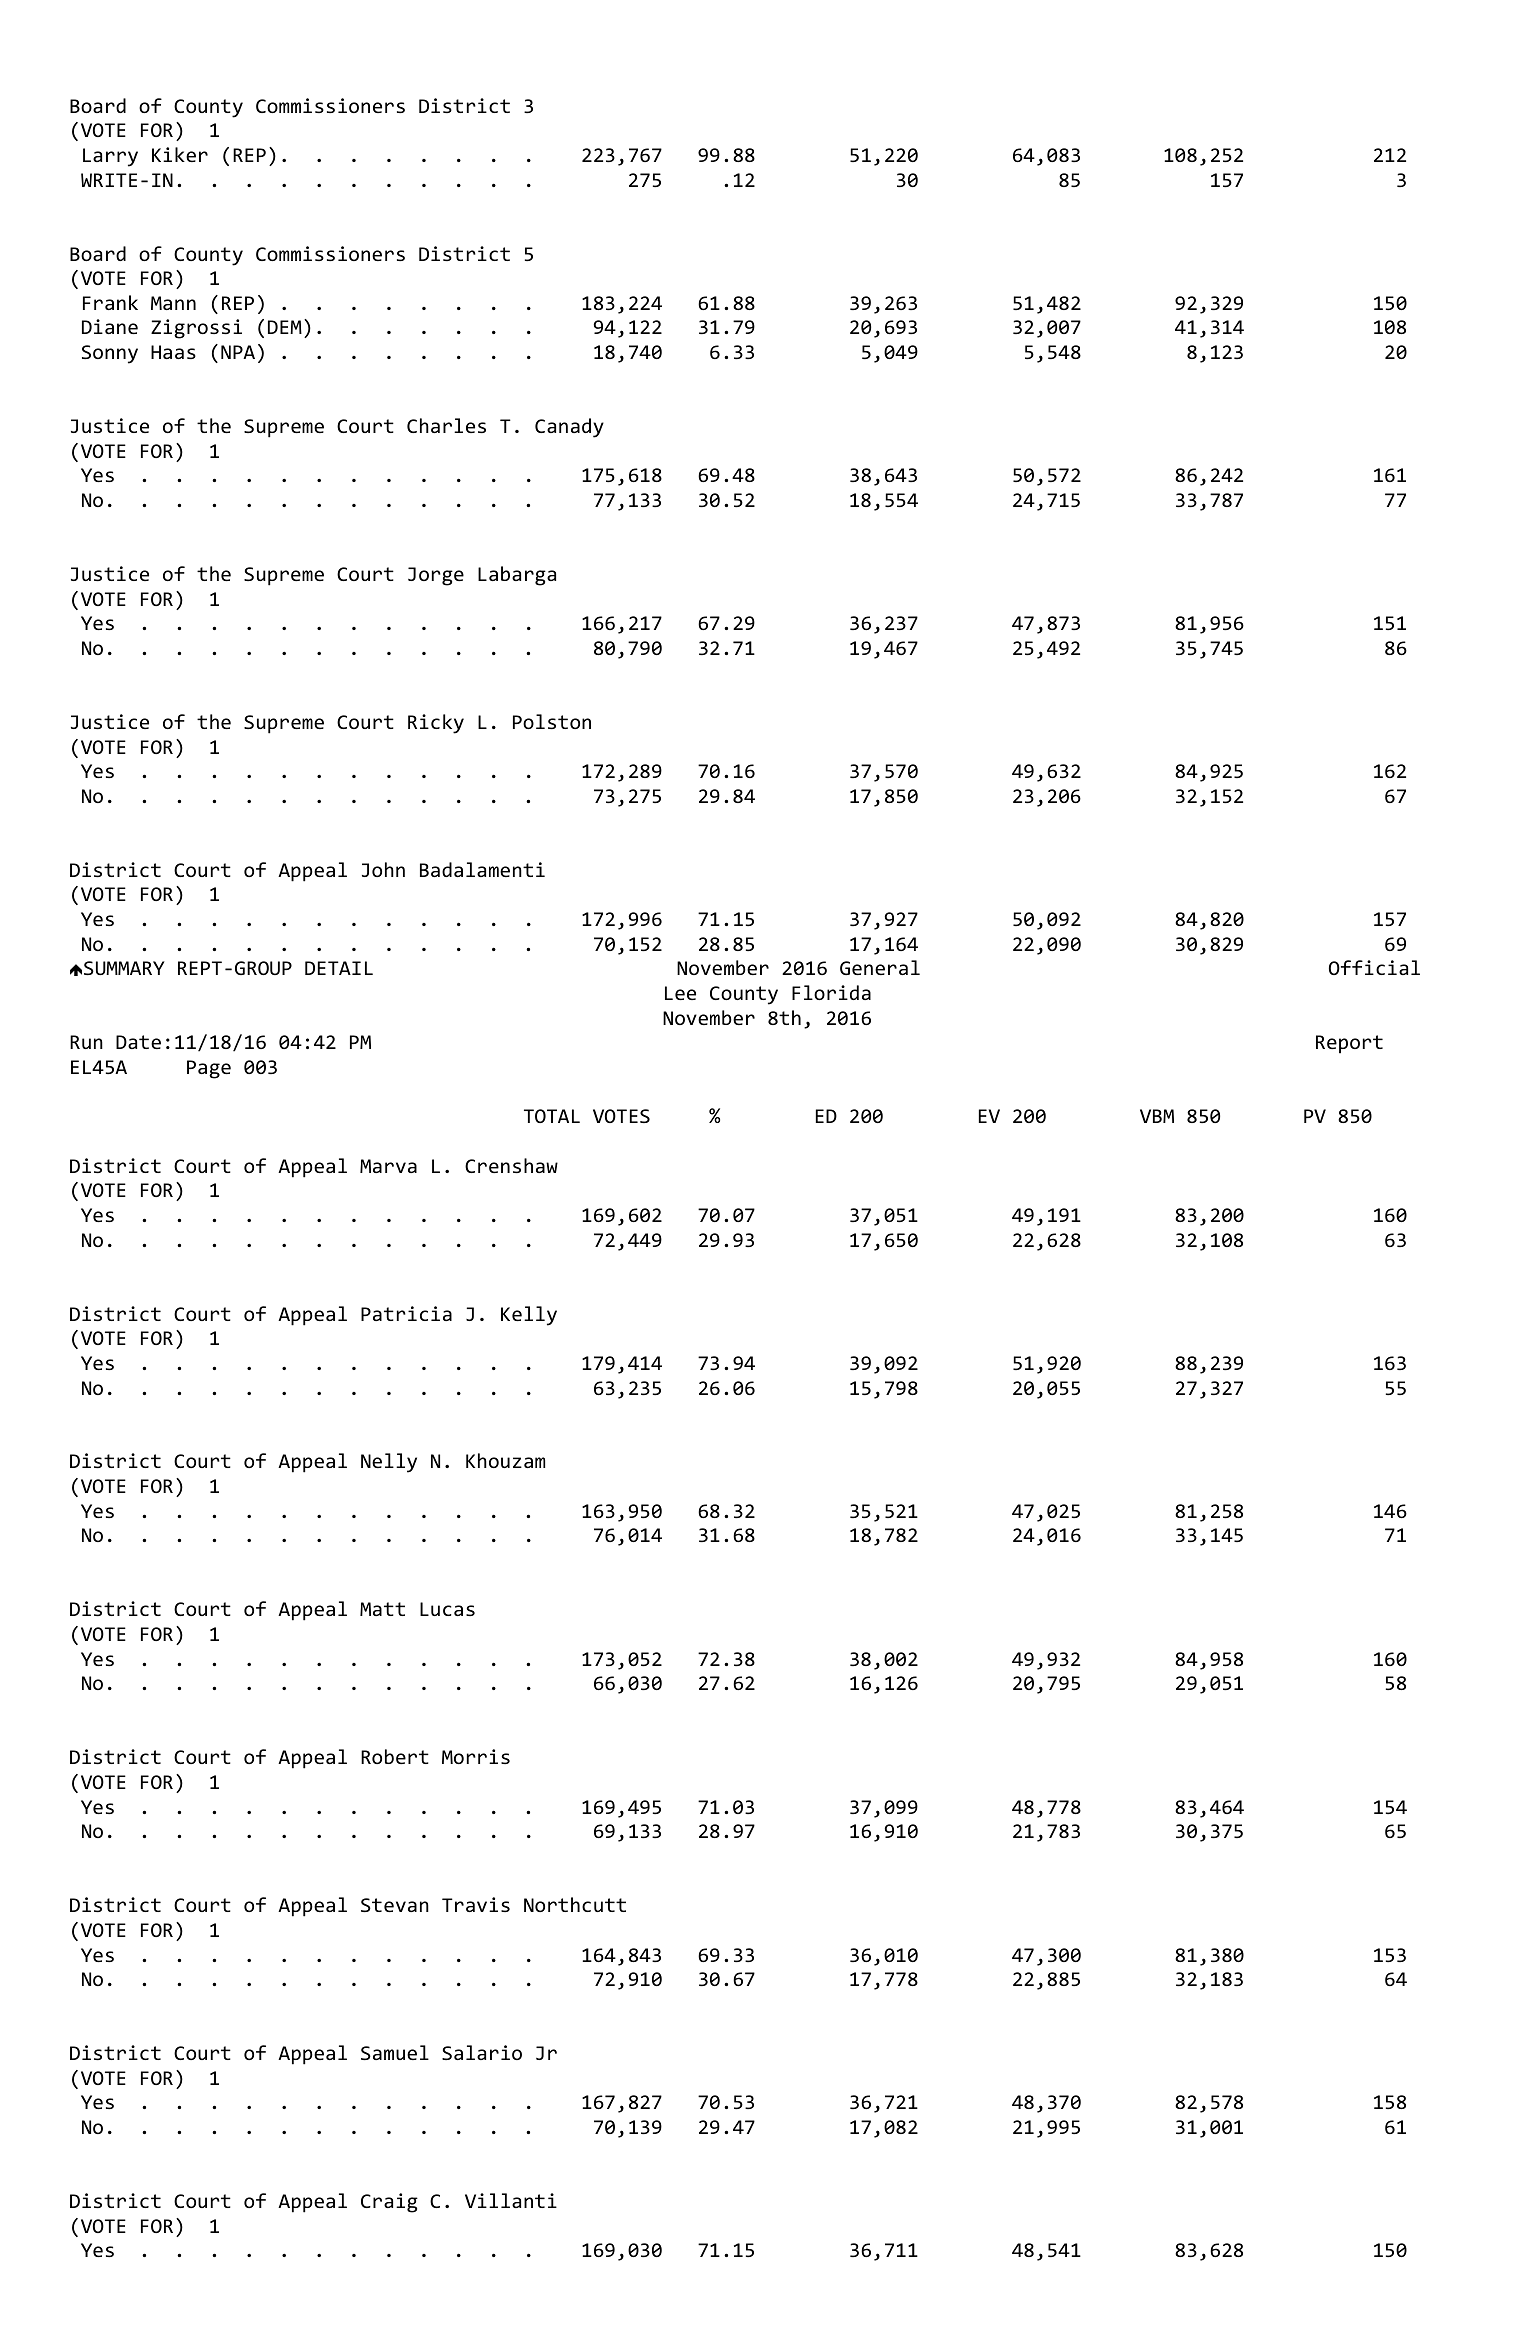 The width and height of the page is (1521, 2350). Describe the element at coordinates (1374, 967) in the page. I see `Official` at that location.
